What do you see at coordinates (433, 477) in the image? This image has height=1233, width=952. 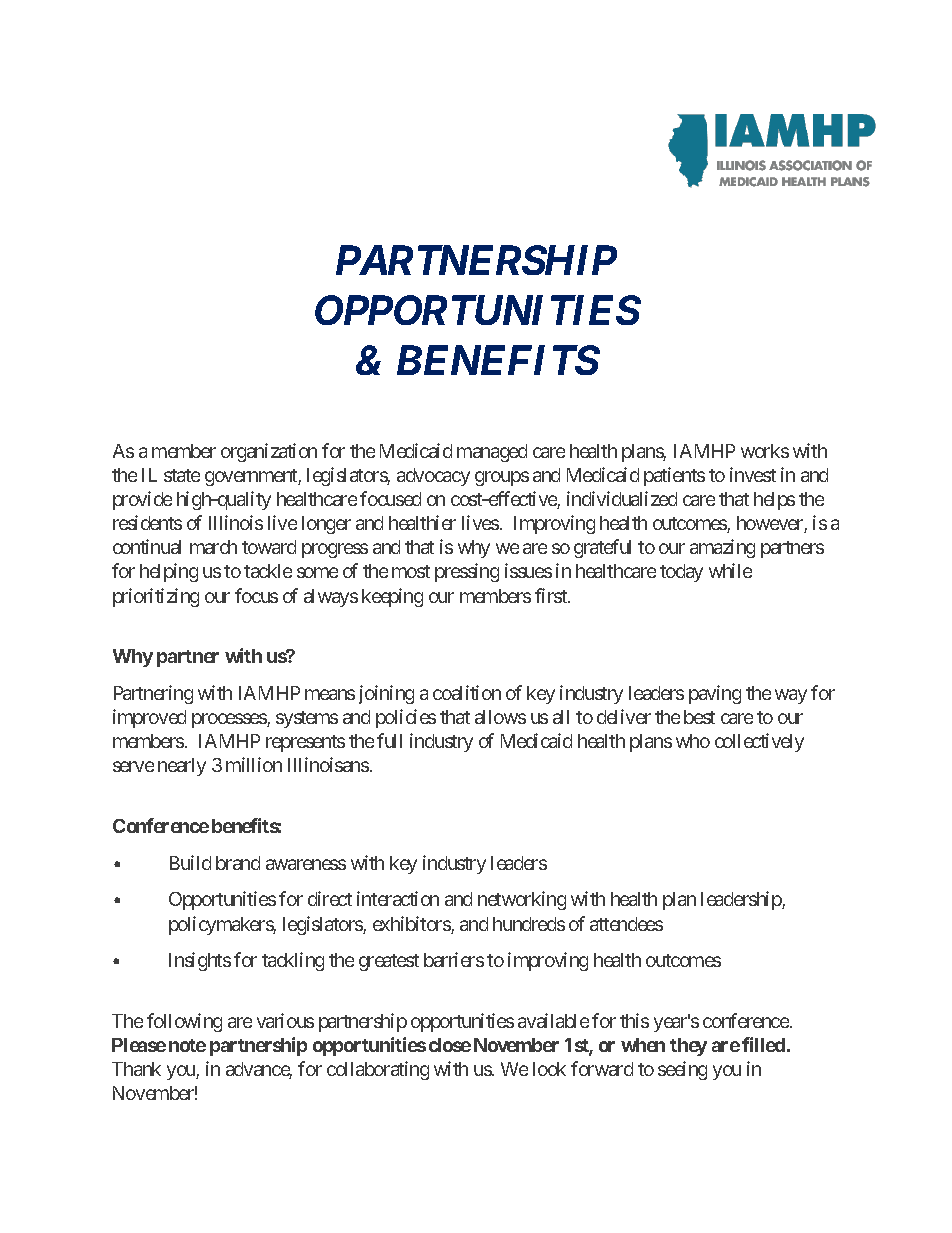 I see `advocacy` at bounding box center [433, 477].
